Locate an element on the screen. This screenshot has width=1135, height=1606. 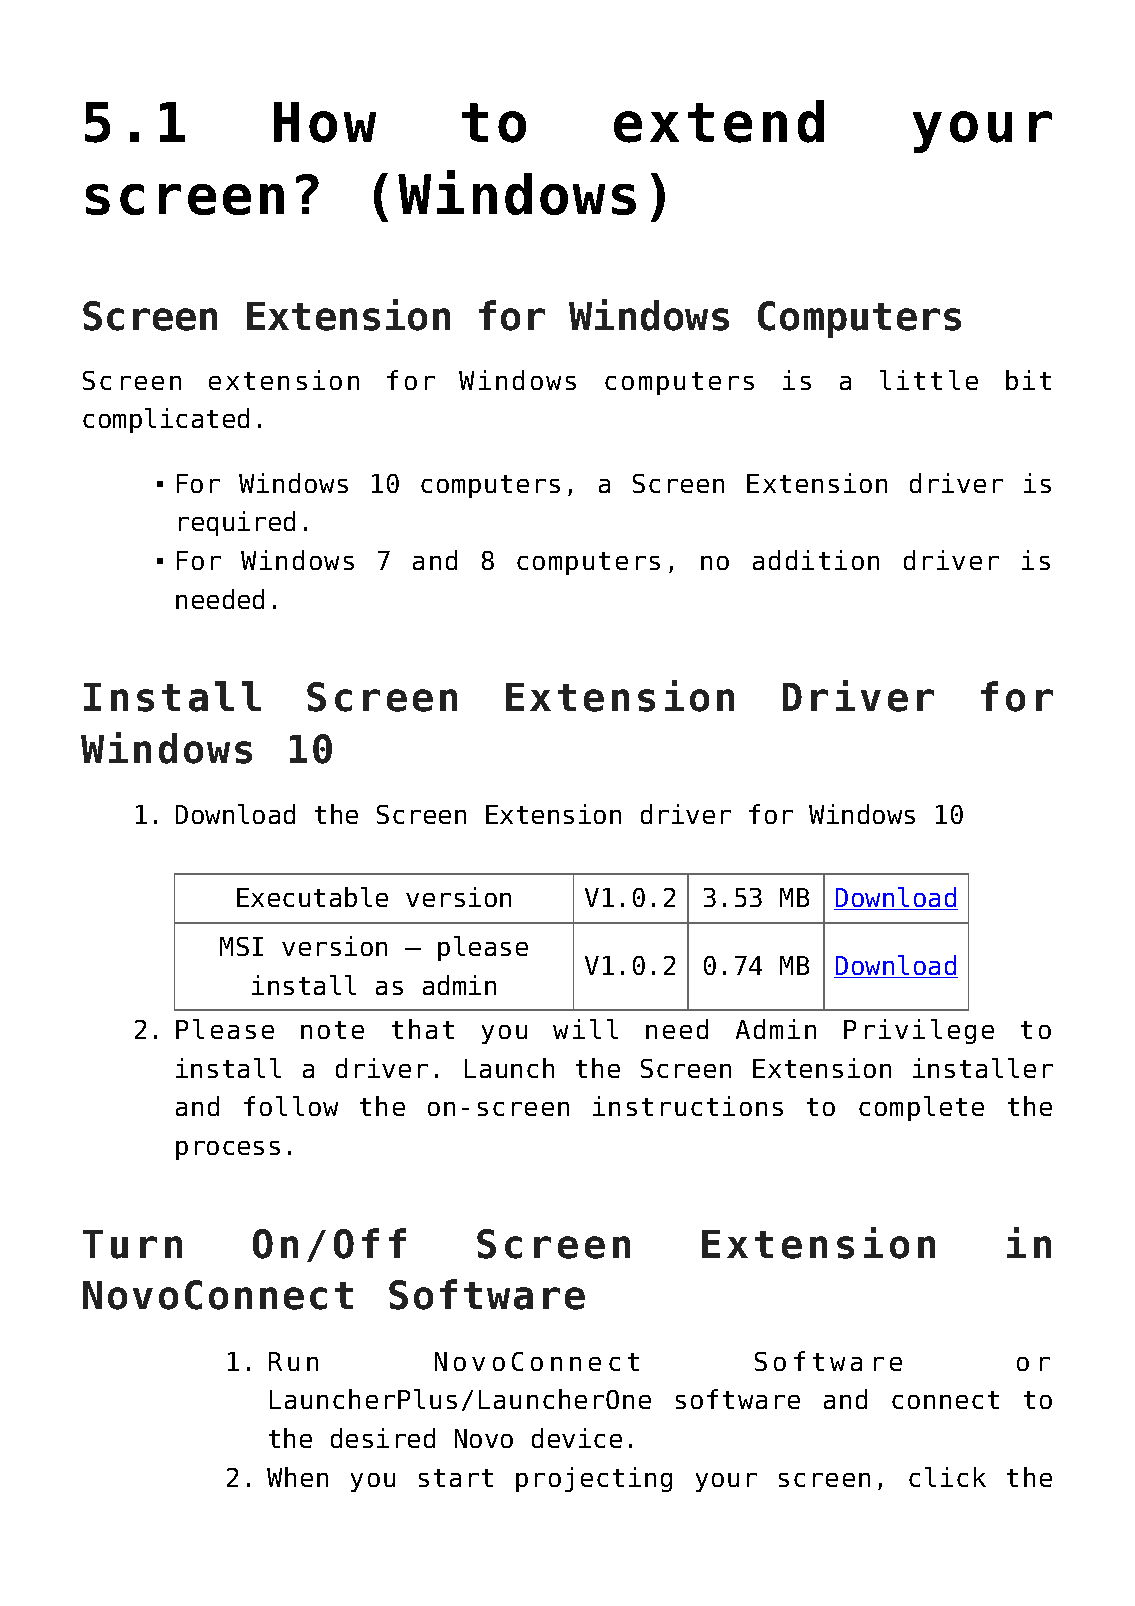
When is located at coordinates (297, 1477).
